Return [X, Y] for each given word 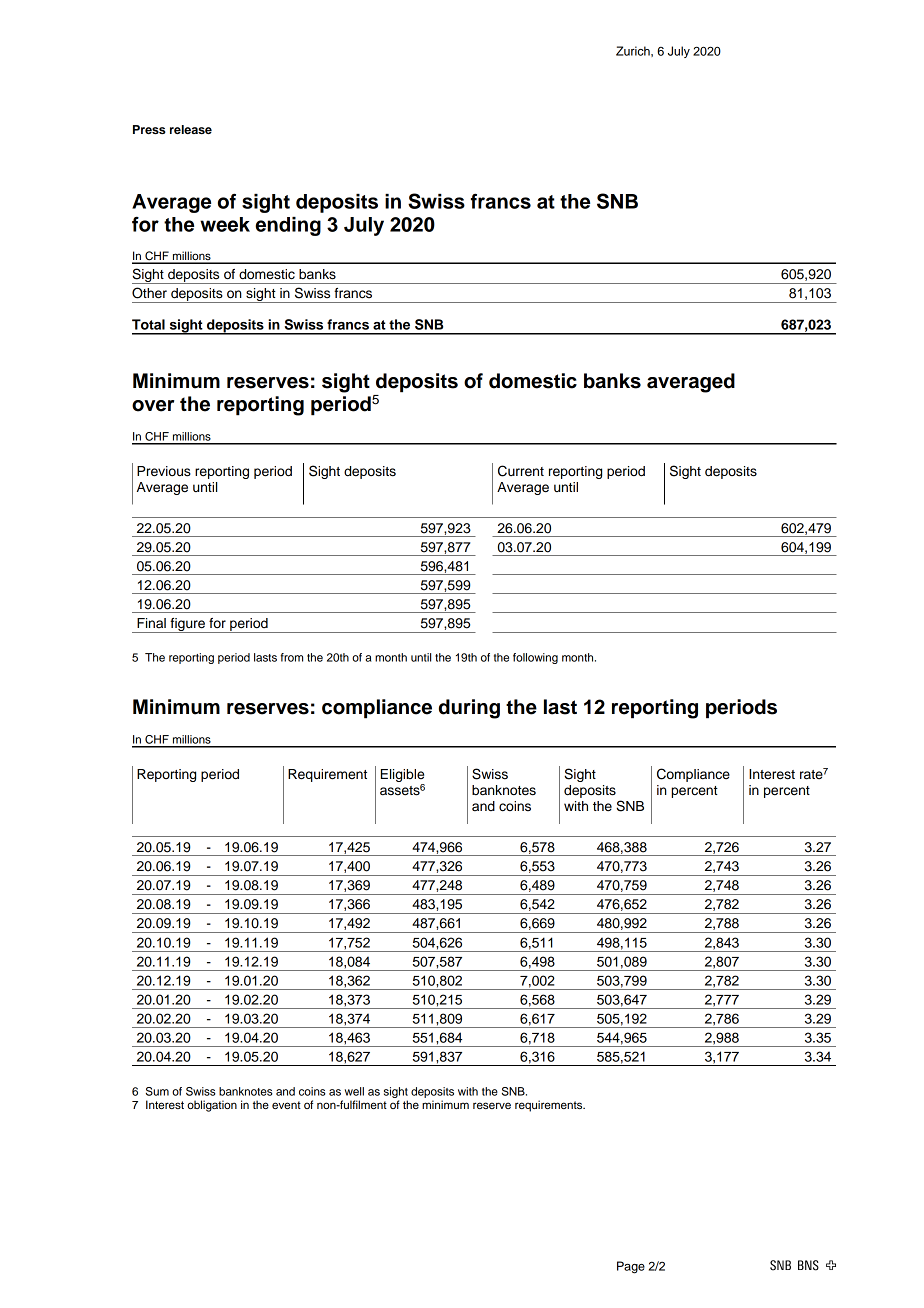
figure [187, 625]
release [191, 129]
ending [288, 226]
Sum [157, 1091]
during [469, 709]
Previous [164, 471]
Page [631, 1267]
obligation [212, 1106]
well [354, 1091]
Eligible [403, 777]
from [292, 657]
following [535, 658]
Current [521, 471]
